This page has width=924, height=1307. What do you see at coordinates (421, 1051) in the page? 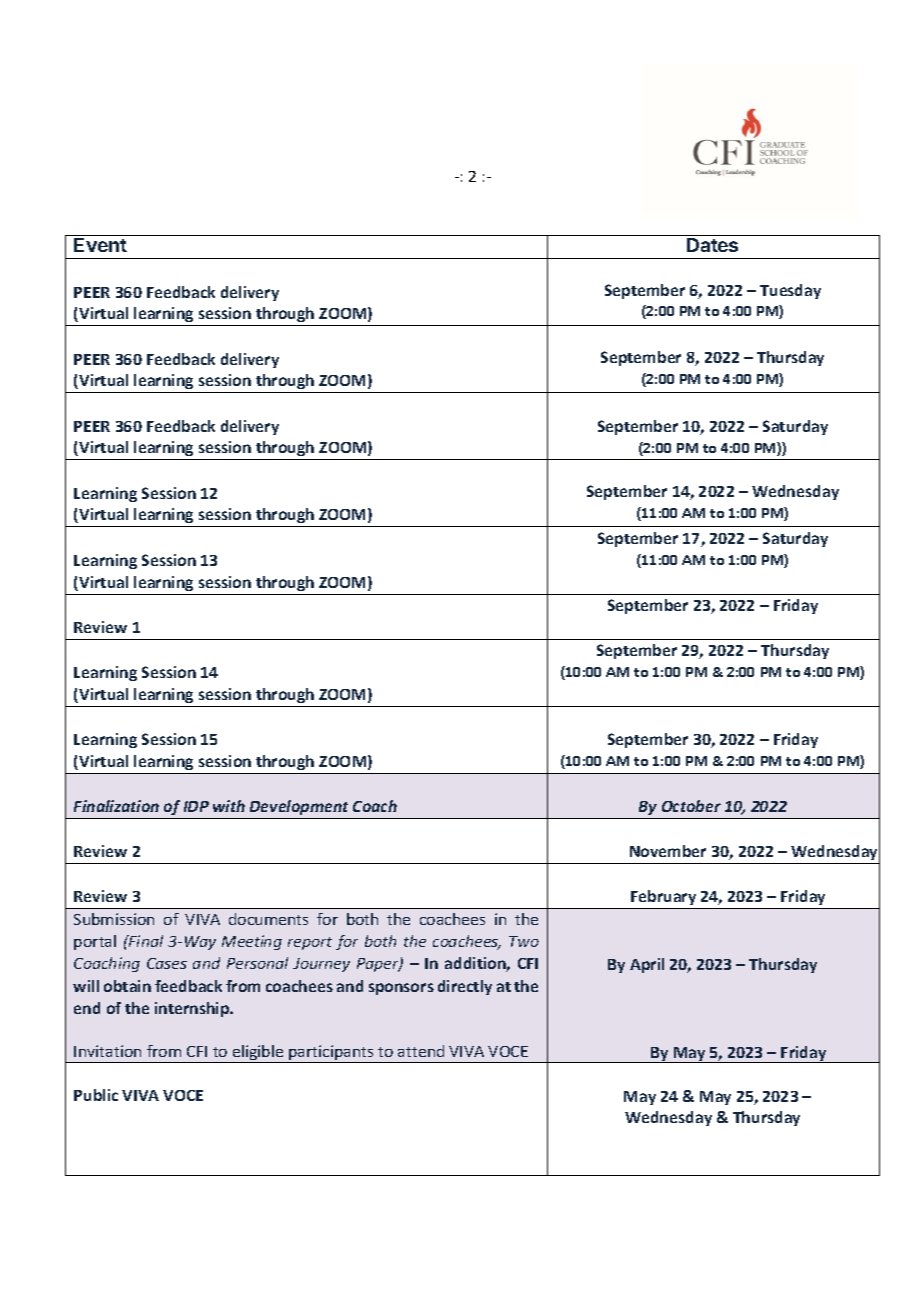
I see `attend` at bounding box center [421, 1051].
